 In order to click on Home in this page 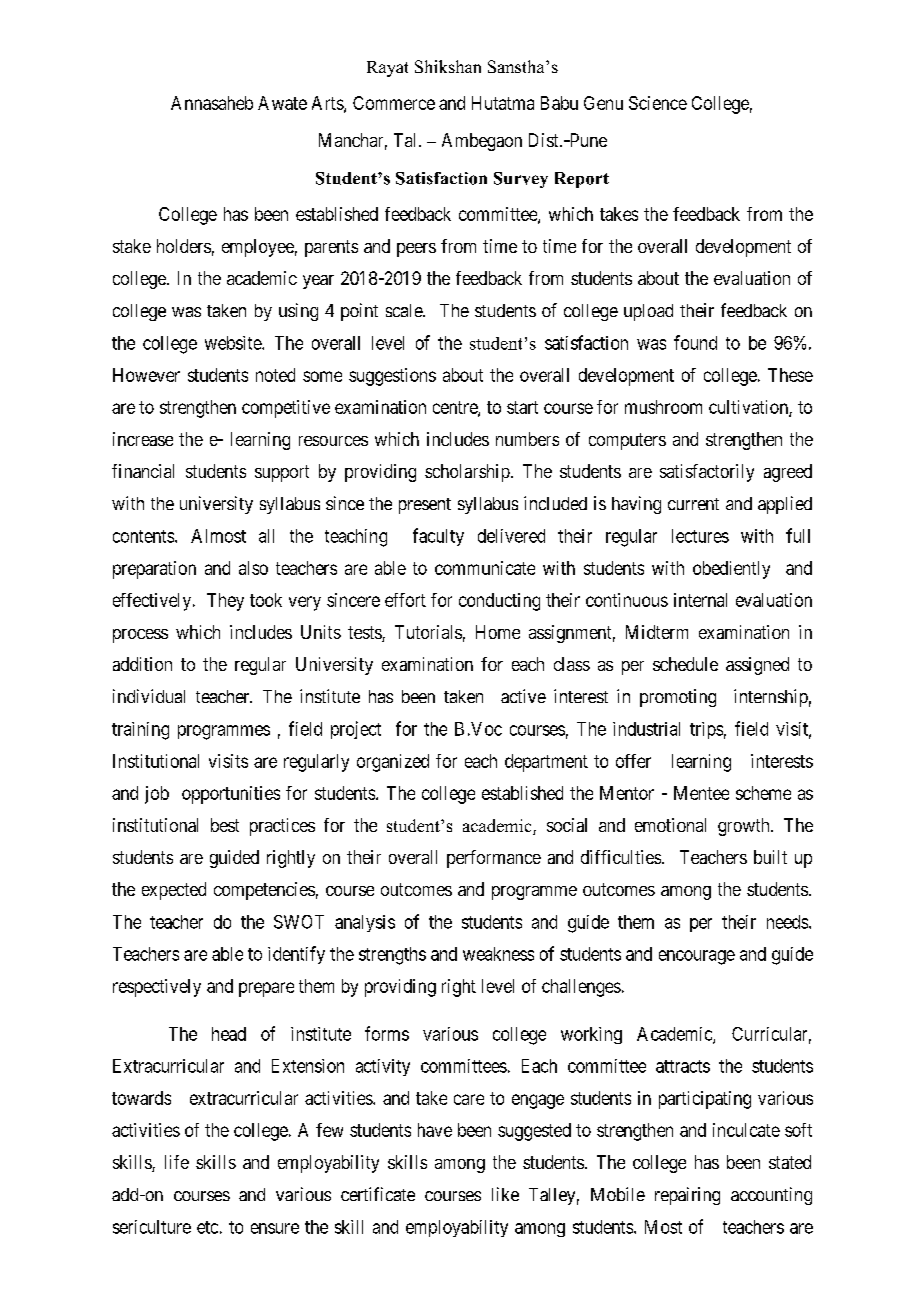, I will do `click(498, 632)`.
